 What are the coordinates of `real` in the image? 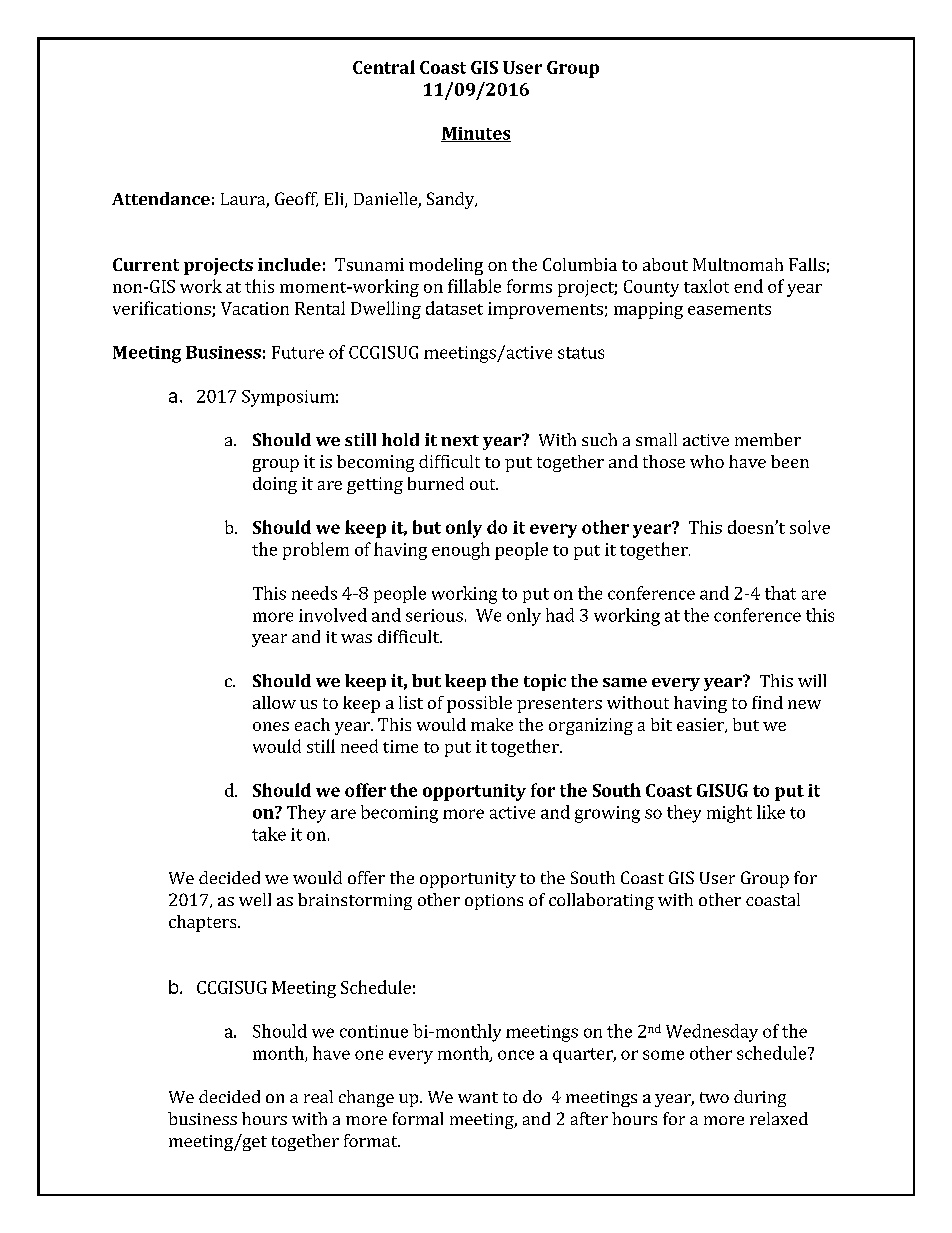 It's located at (318, 1096).
